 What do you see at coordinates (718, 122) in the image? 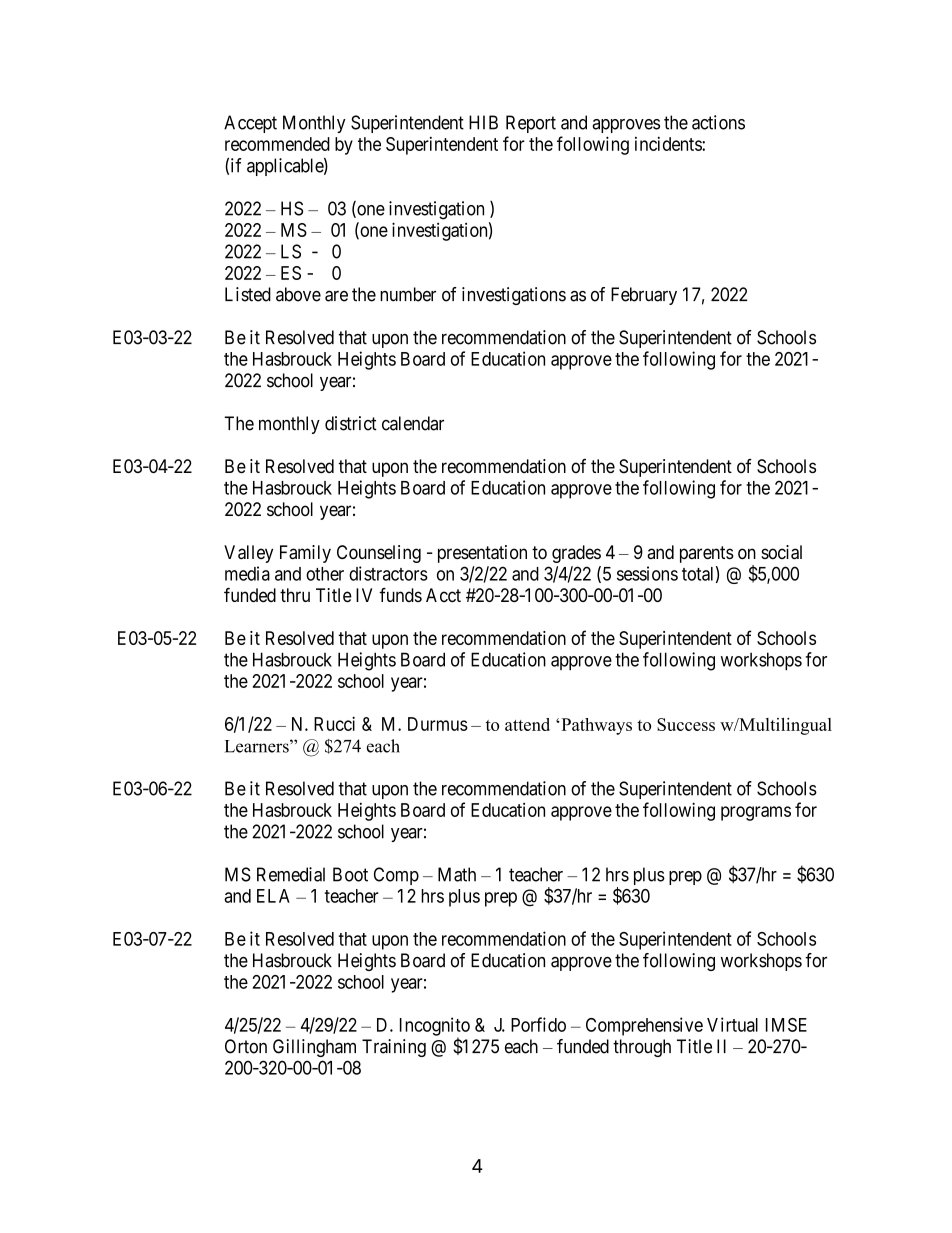
I see `actions` at bounding box center [718, 122].
